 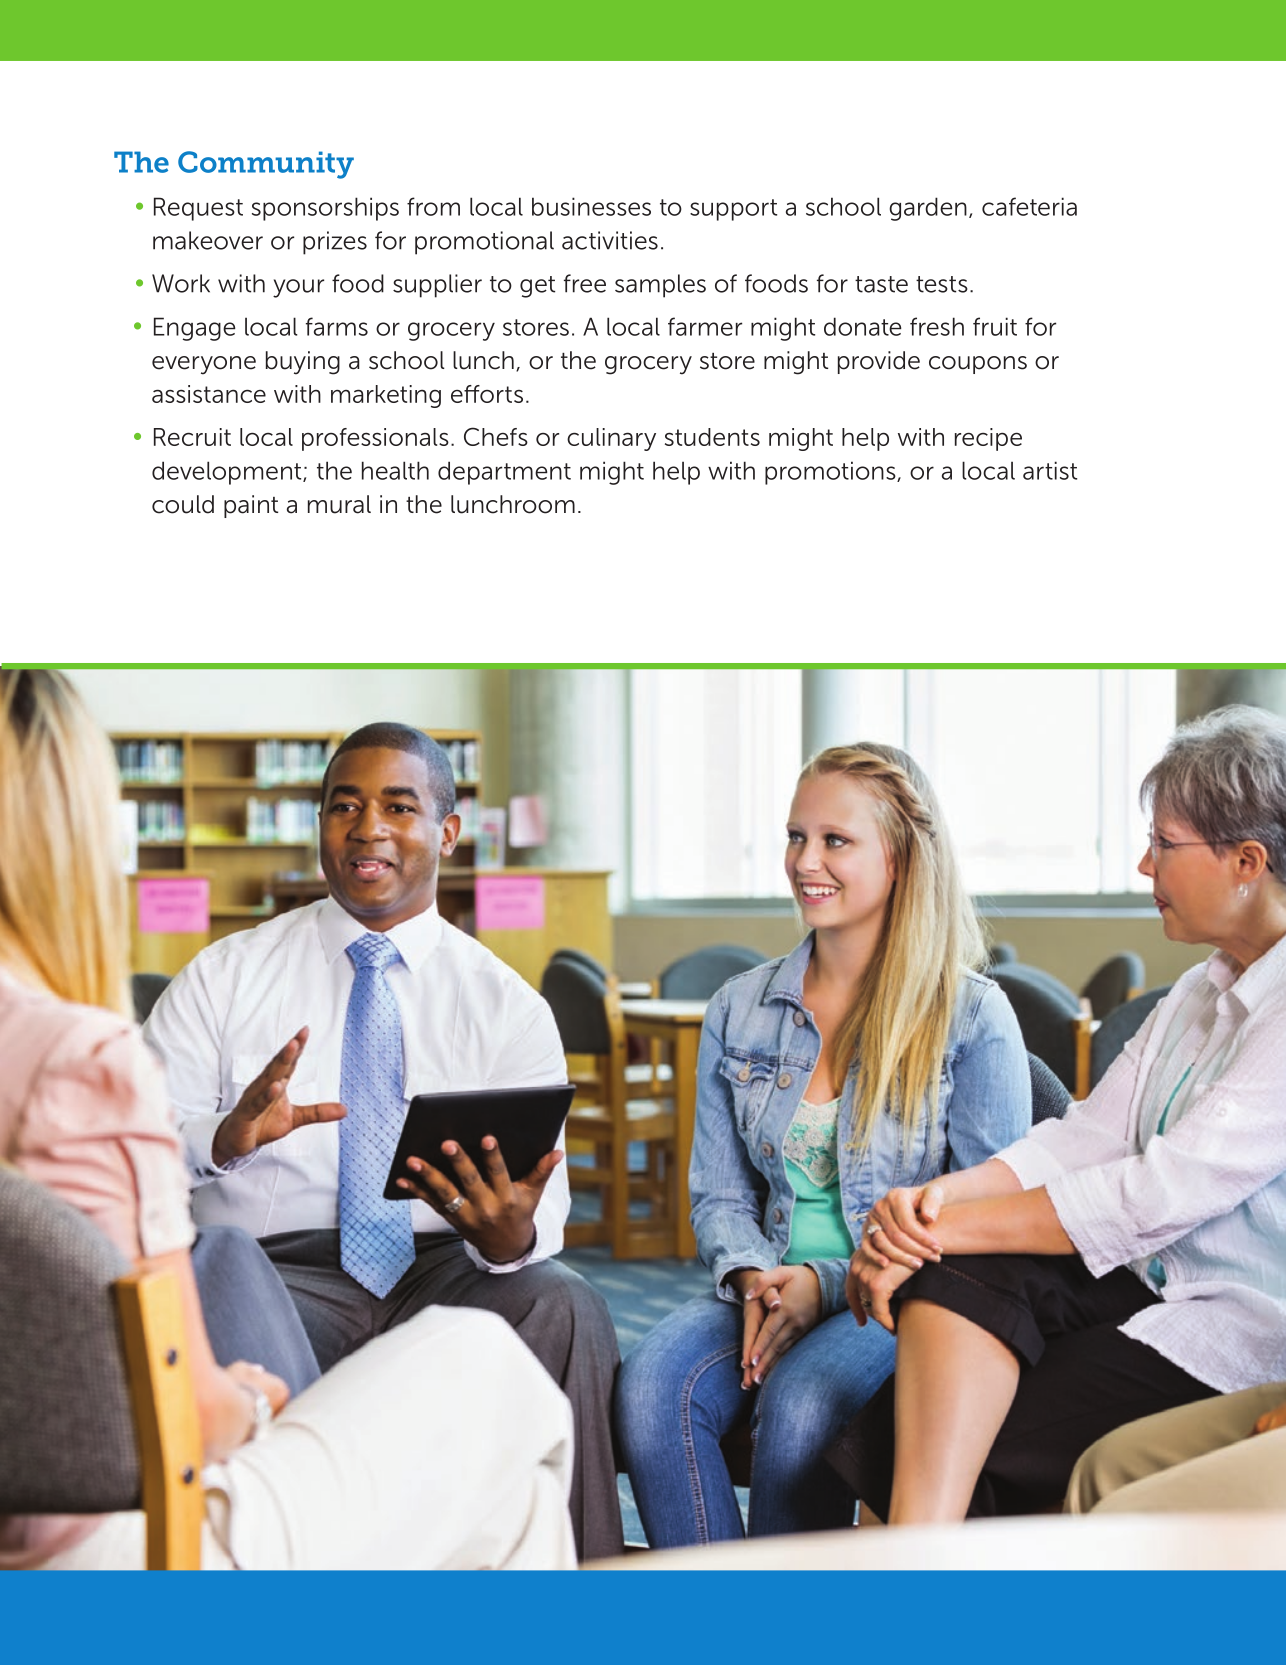 What do you see at coordinates (591, 206) in the image?
I see `businesses` at bounding box center [591, 206].
